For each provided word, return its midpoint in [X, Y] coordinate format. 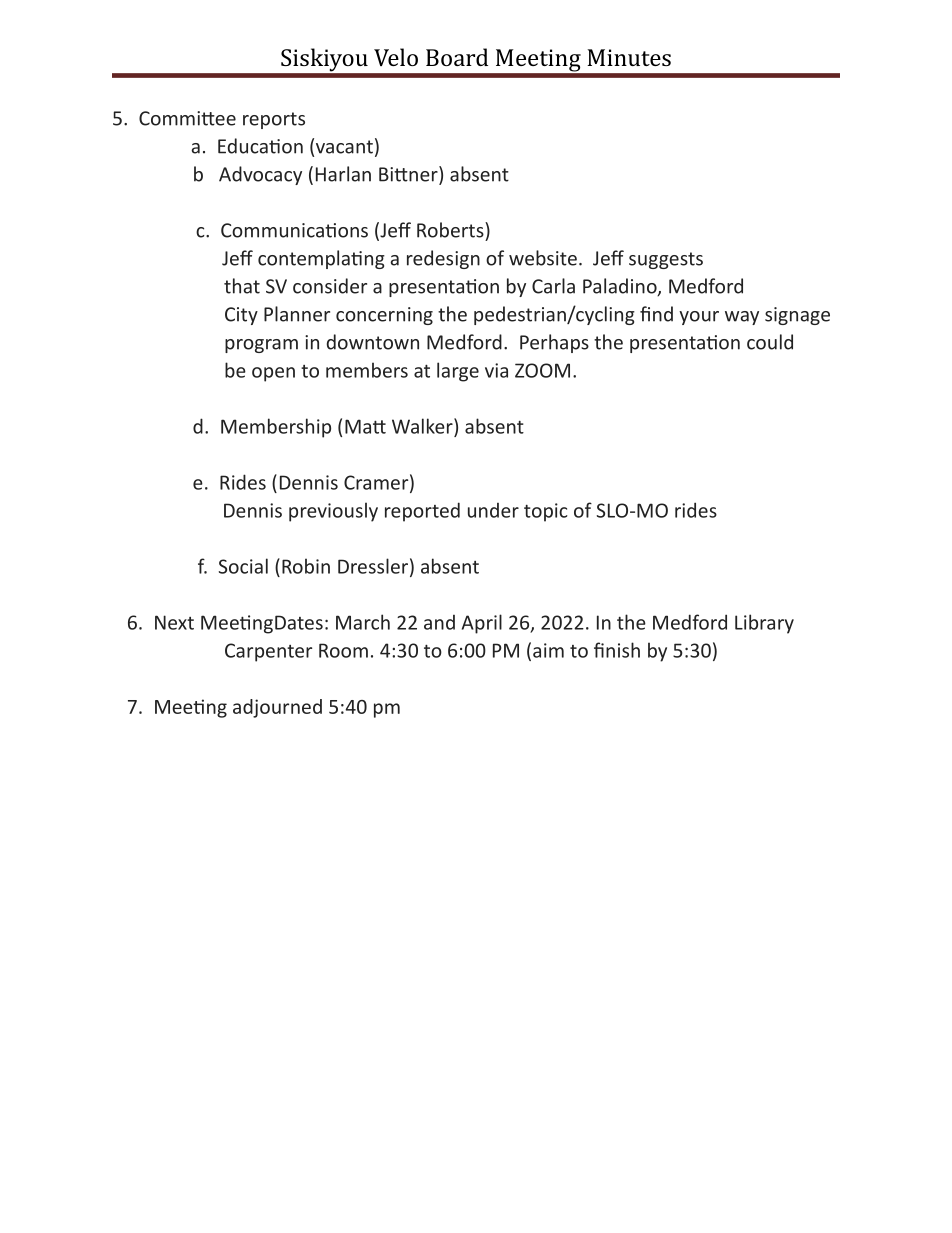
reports [274, 120]
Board [457, 57]
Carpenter [268, 652]
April [482, 624]
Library [764, 624]
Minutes [629, 57]
